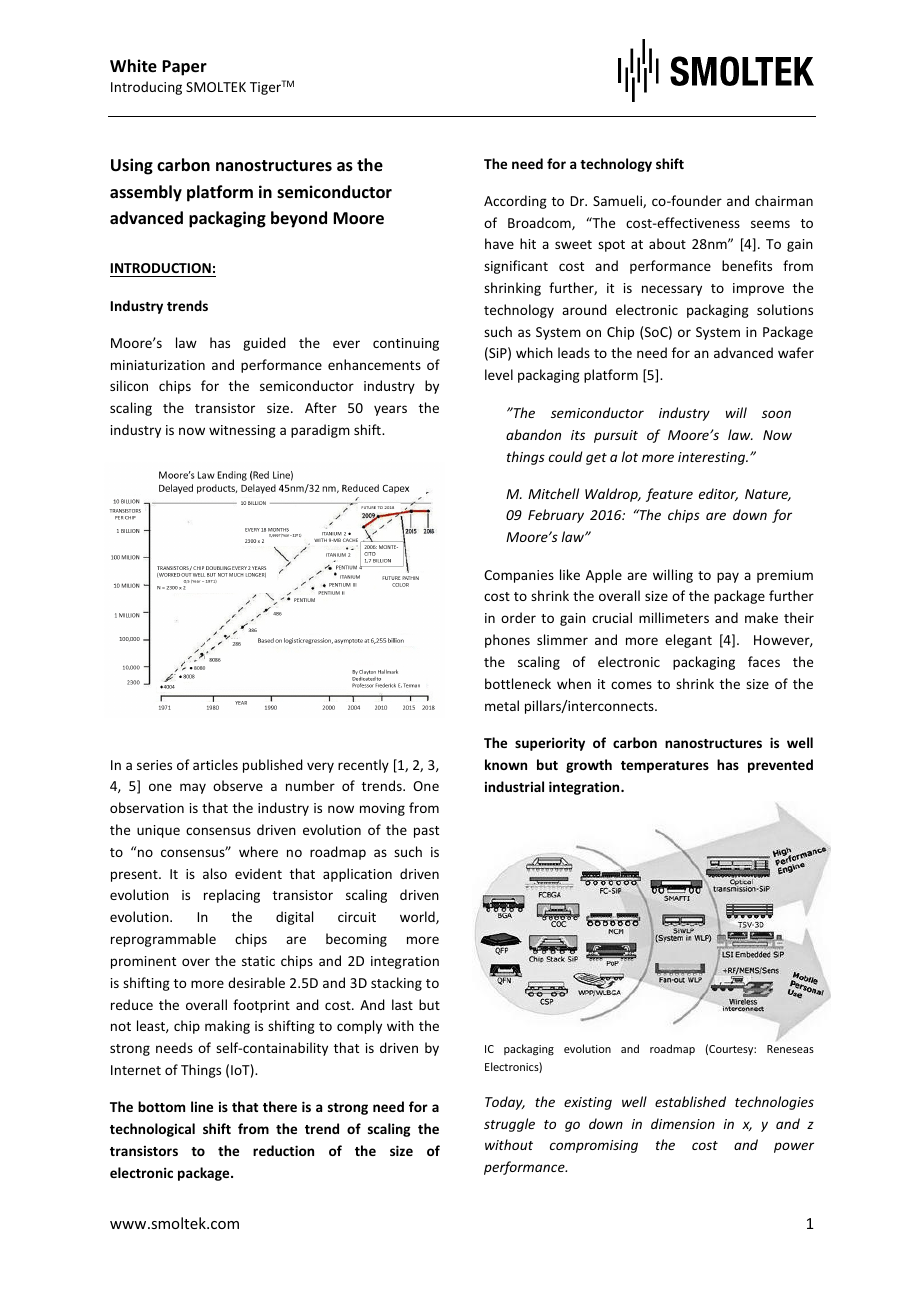 The width and height of the screenshot is (924, 1308). Describe the element at coordinates (215, 764) in the screenshot. I see `articles` at that location.
